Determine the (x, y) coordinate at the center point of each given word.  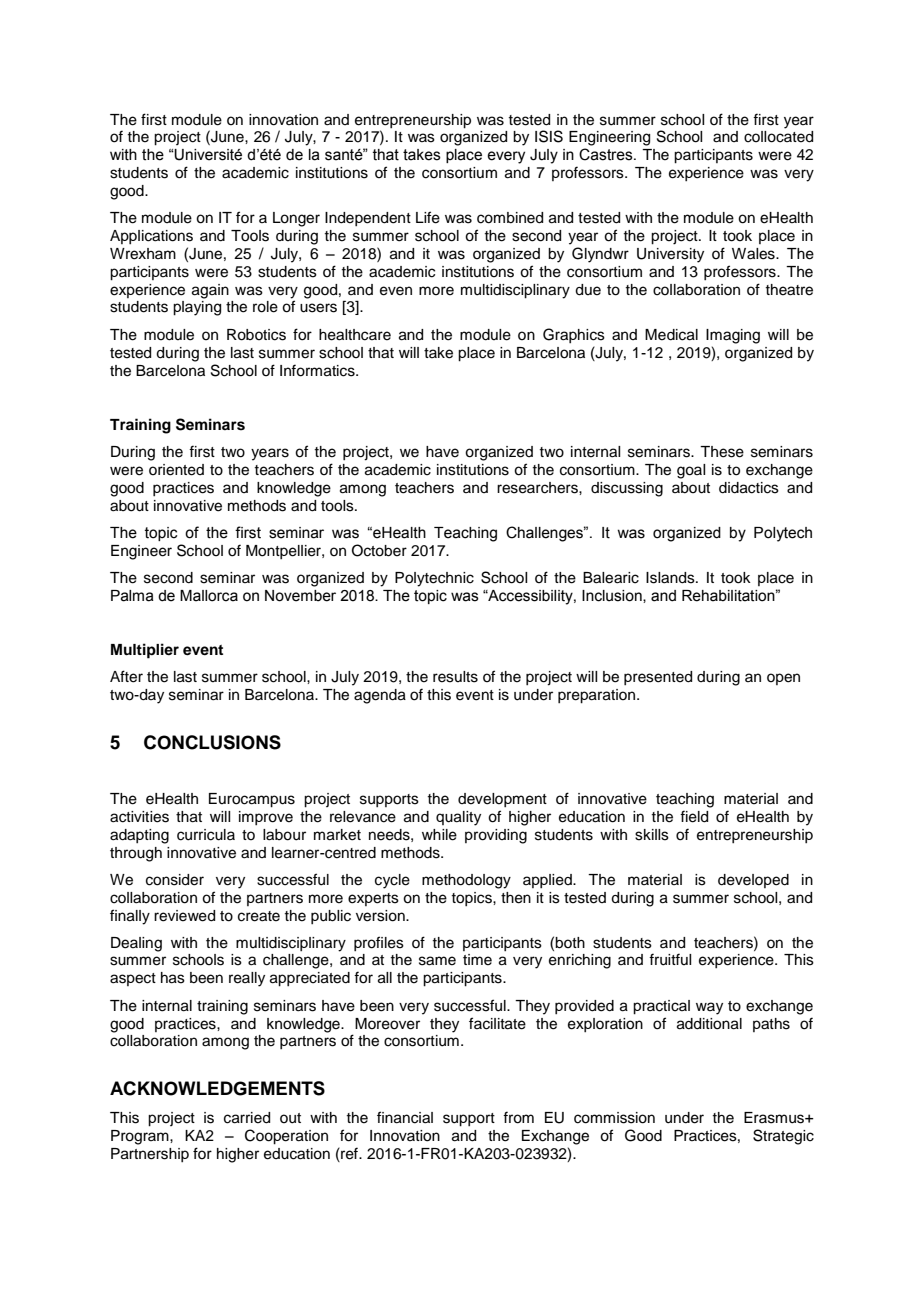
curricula (206, 835)
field (694, 816)
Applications (151, 237)
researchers (538, 488)
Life (428, 217)
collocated (778, 137)
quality (458, 818)
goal (691, 471)
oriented (176, 470)
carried (247, 1118)
